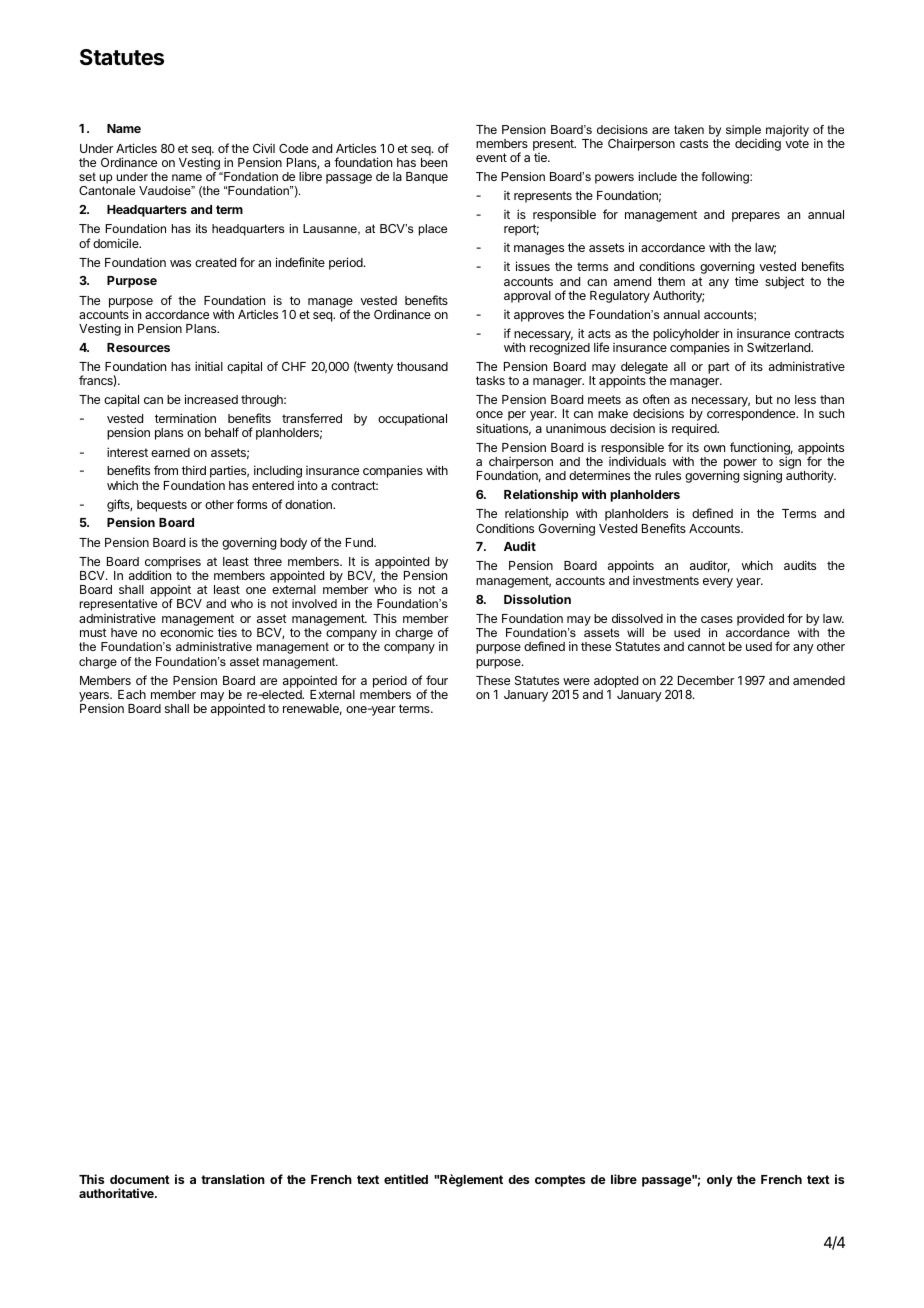 This screenshot has width=924, height=1308. Describe the element at coordinates (706, 680) in the screenshot. I see `December` at that location.
